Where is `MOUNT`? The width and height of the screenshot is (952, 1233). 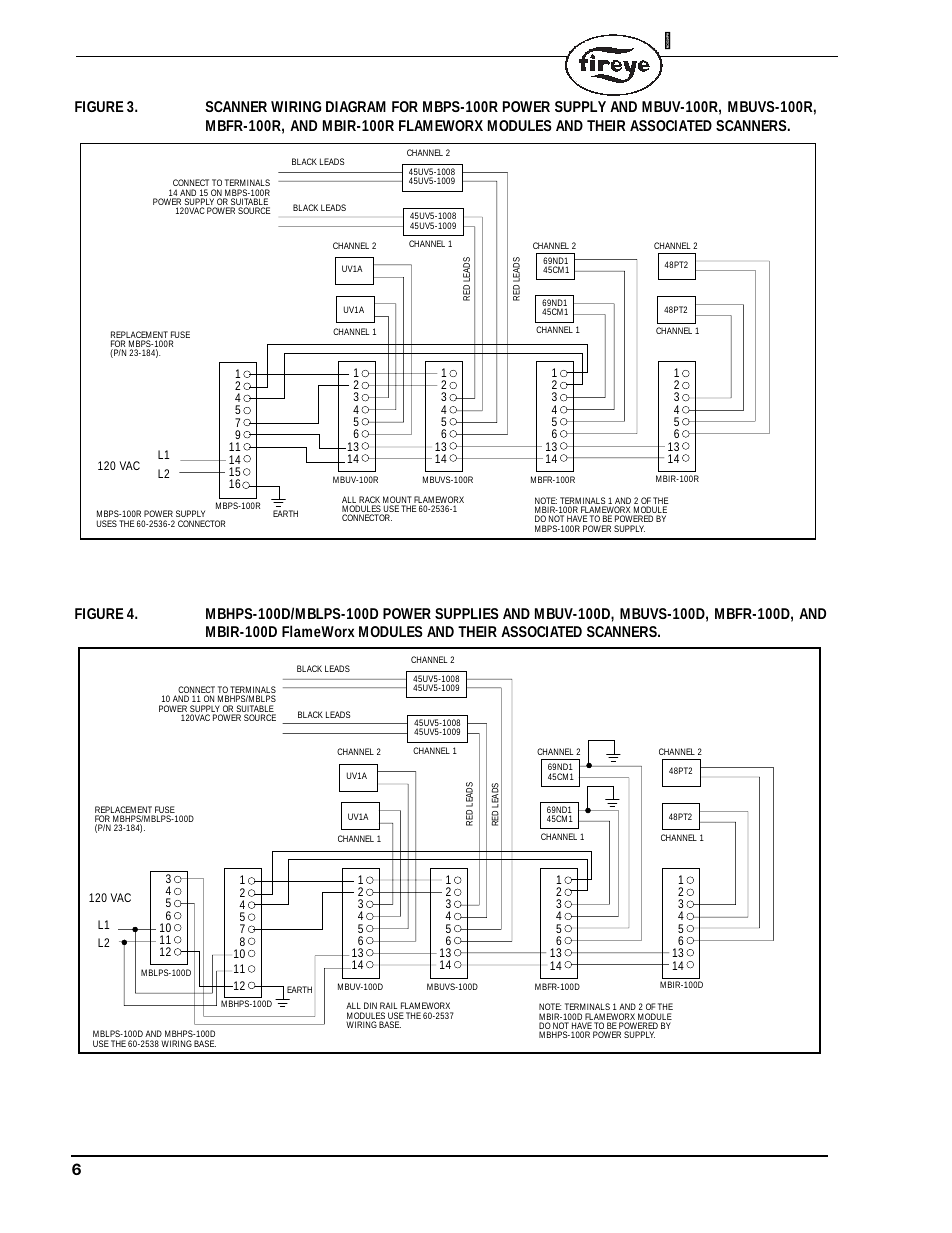
MOUNT is located at coordinates (398, 501).
